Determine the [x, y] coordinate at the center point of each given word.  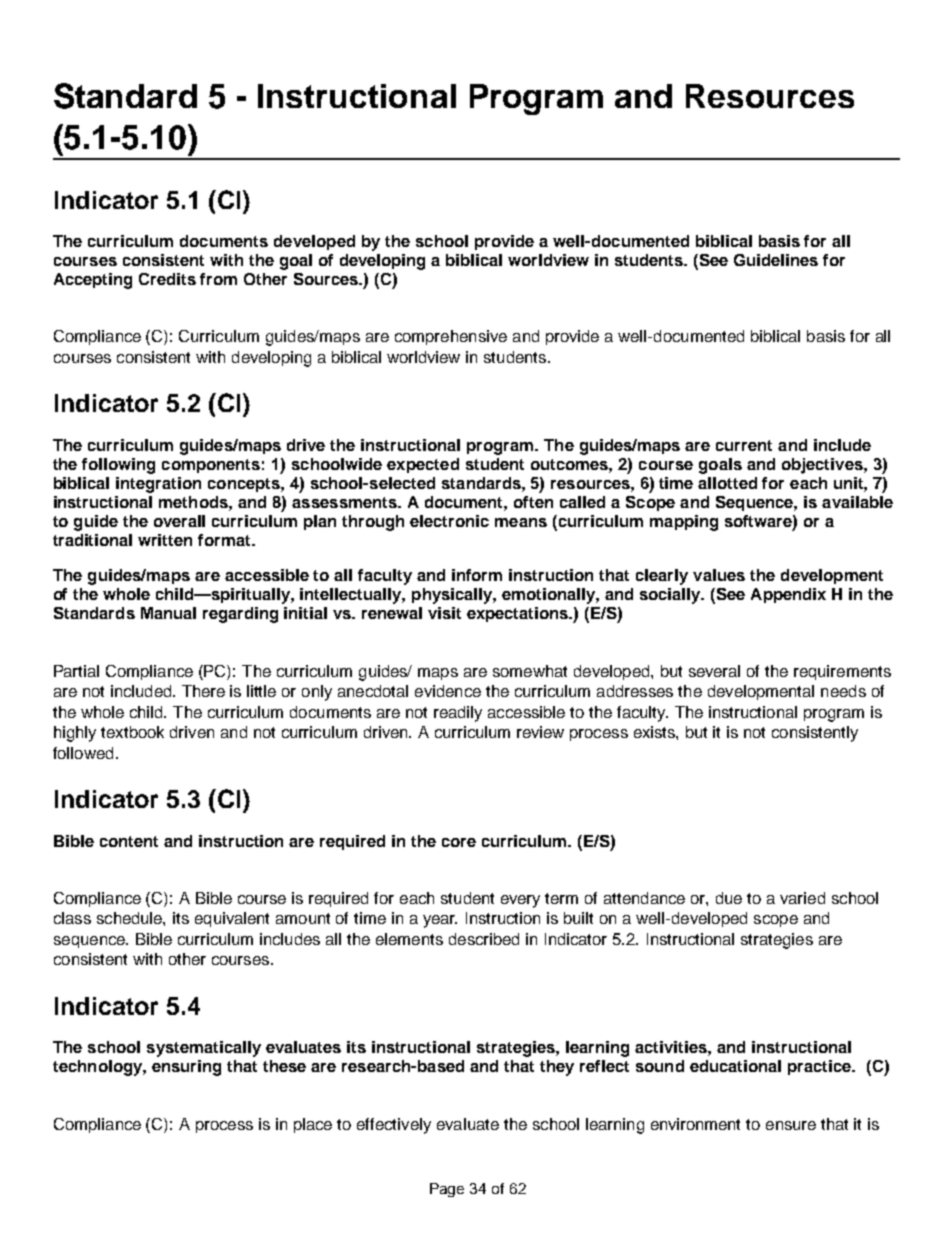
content [129, 841]
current [744, 445]
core [459, 842]
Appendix [788, 595]
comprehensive [451, 337]
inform [477, 575]
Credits [167, 279]
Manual [168, 613]
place [313, 1125]
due [729, 898]
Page [447, 1190]
